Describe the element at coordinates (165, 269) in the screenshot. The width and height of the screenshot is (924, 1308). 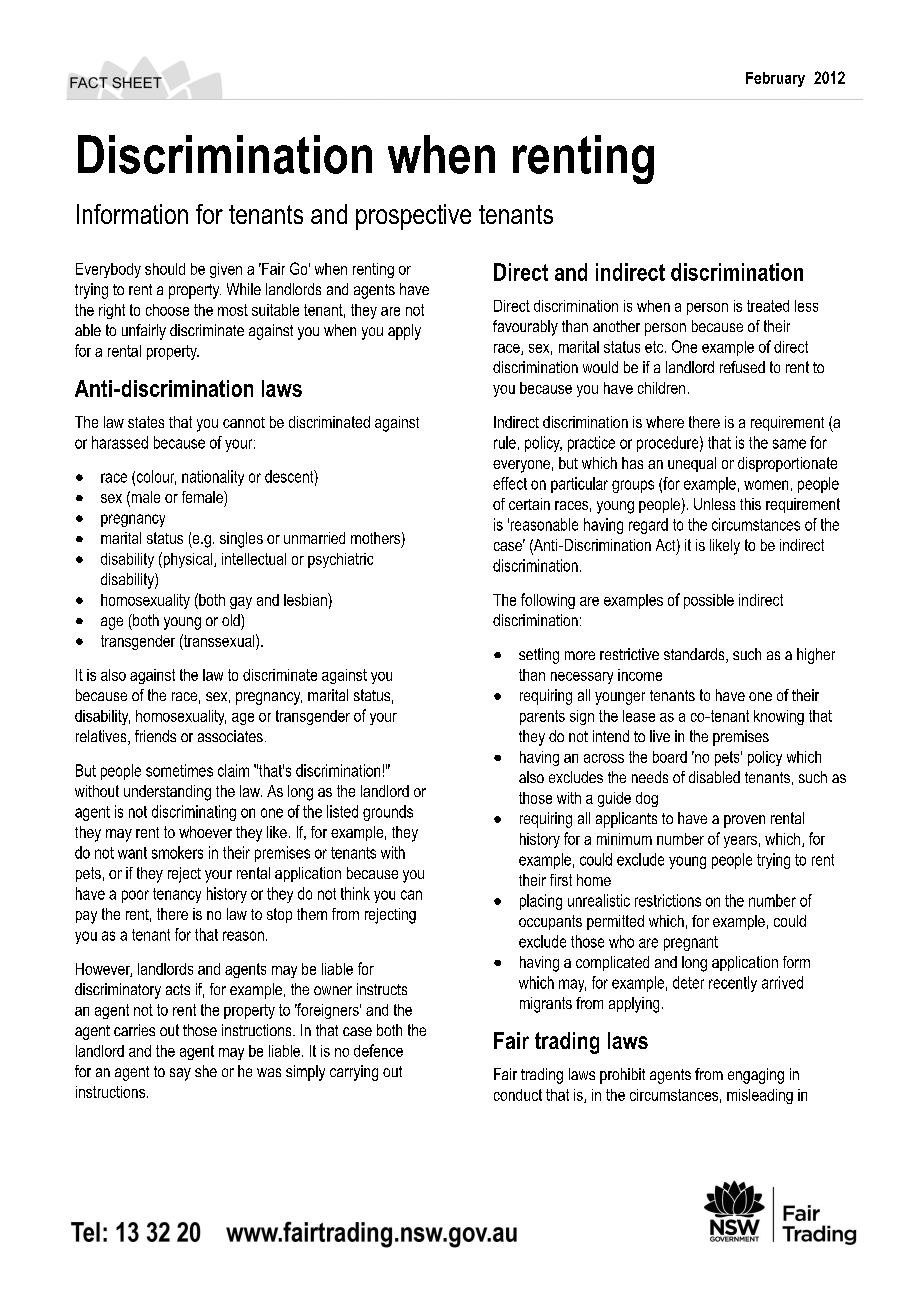
I see `should` at that location.
